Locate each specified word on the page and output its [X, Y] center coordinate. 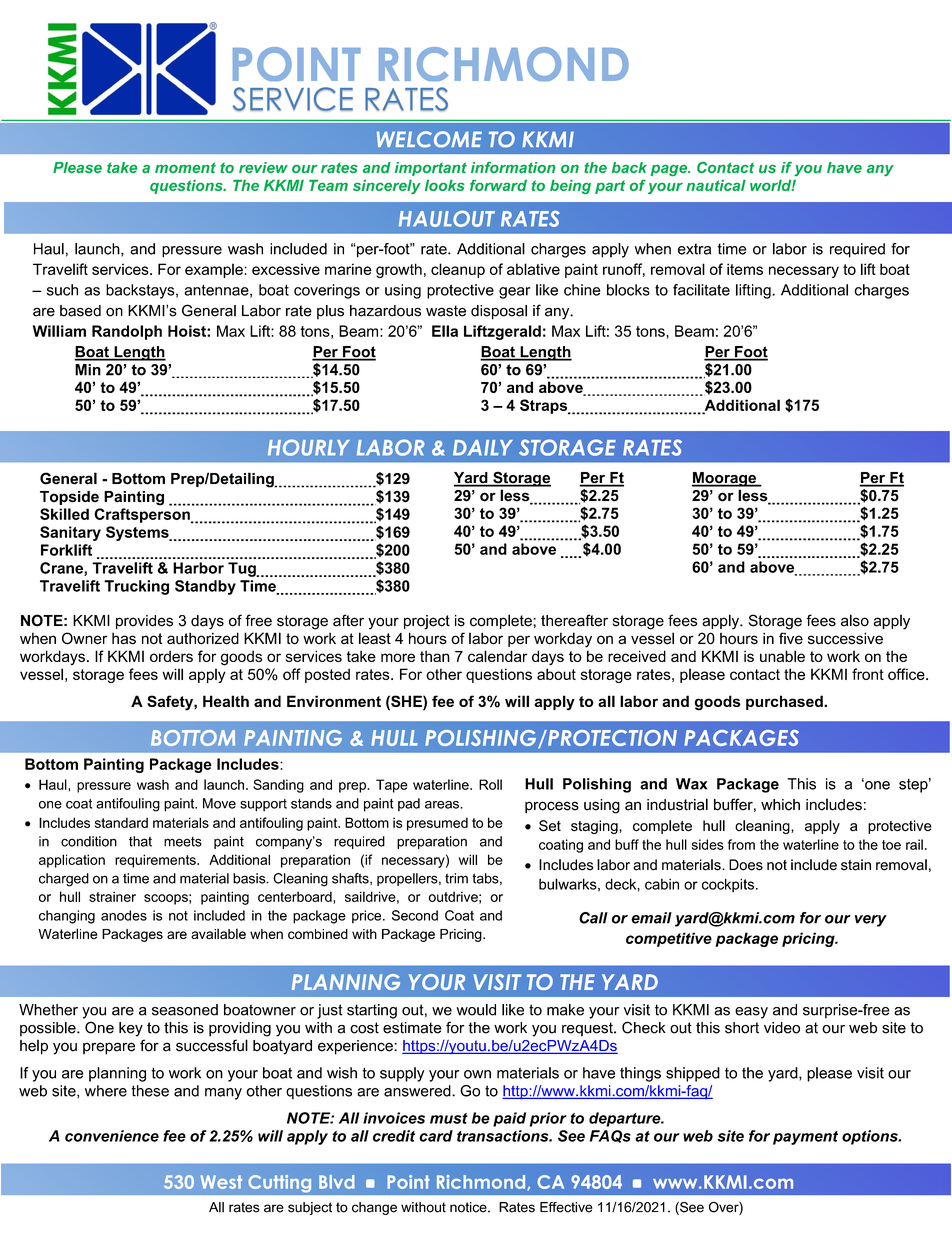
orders [171, 656]
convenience [112, 1136]
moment [185, 167]
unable [782, 656]
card [436, 1136]
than [435, 656]
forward [498, 185]
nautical [716, 185]
